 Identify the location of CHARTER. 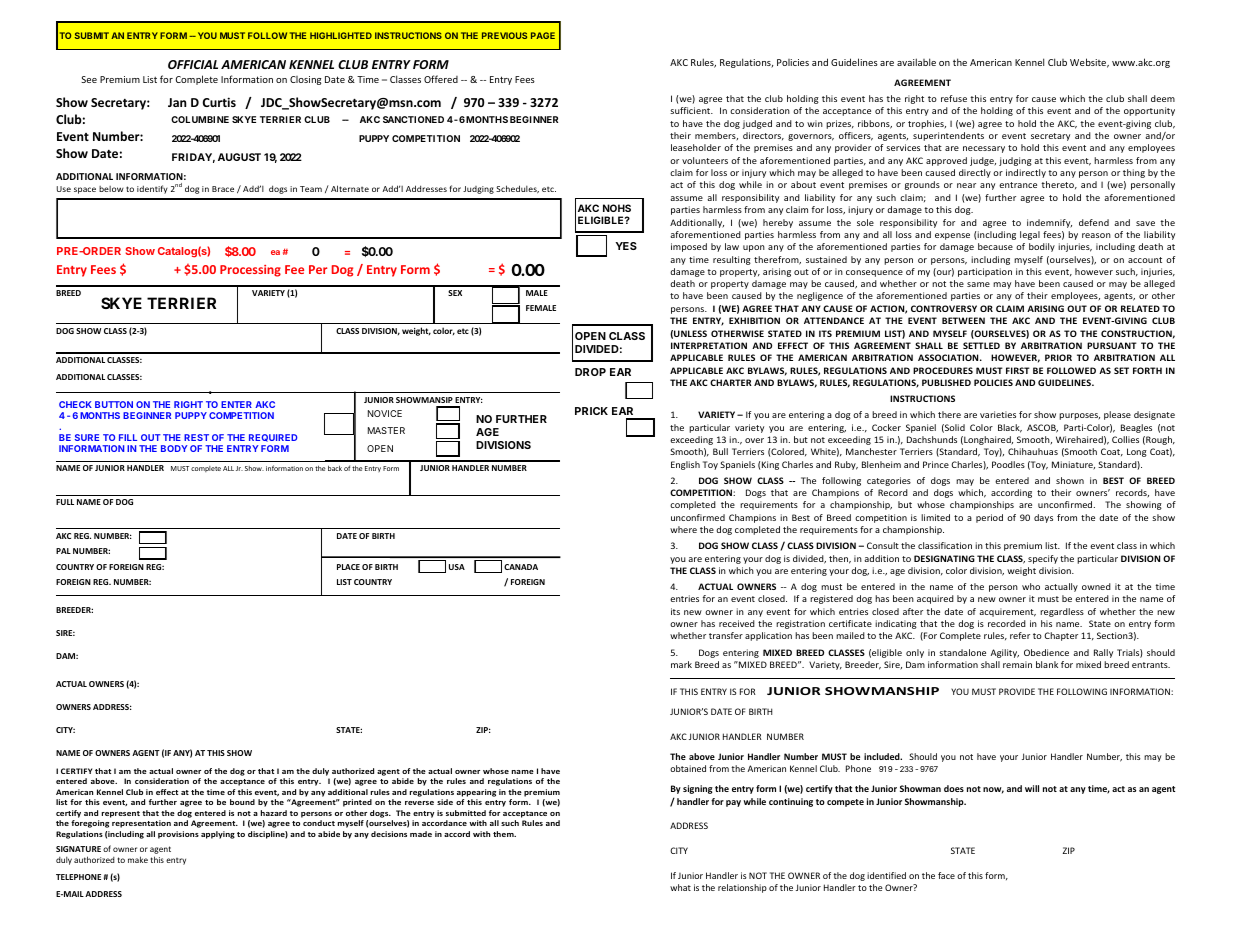
(731, 382).
